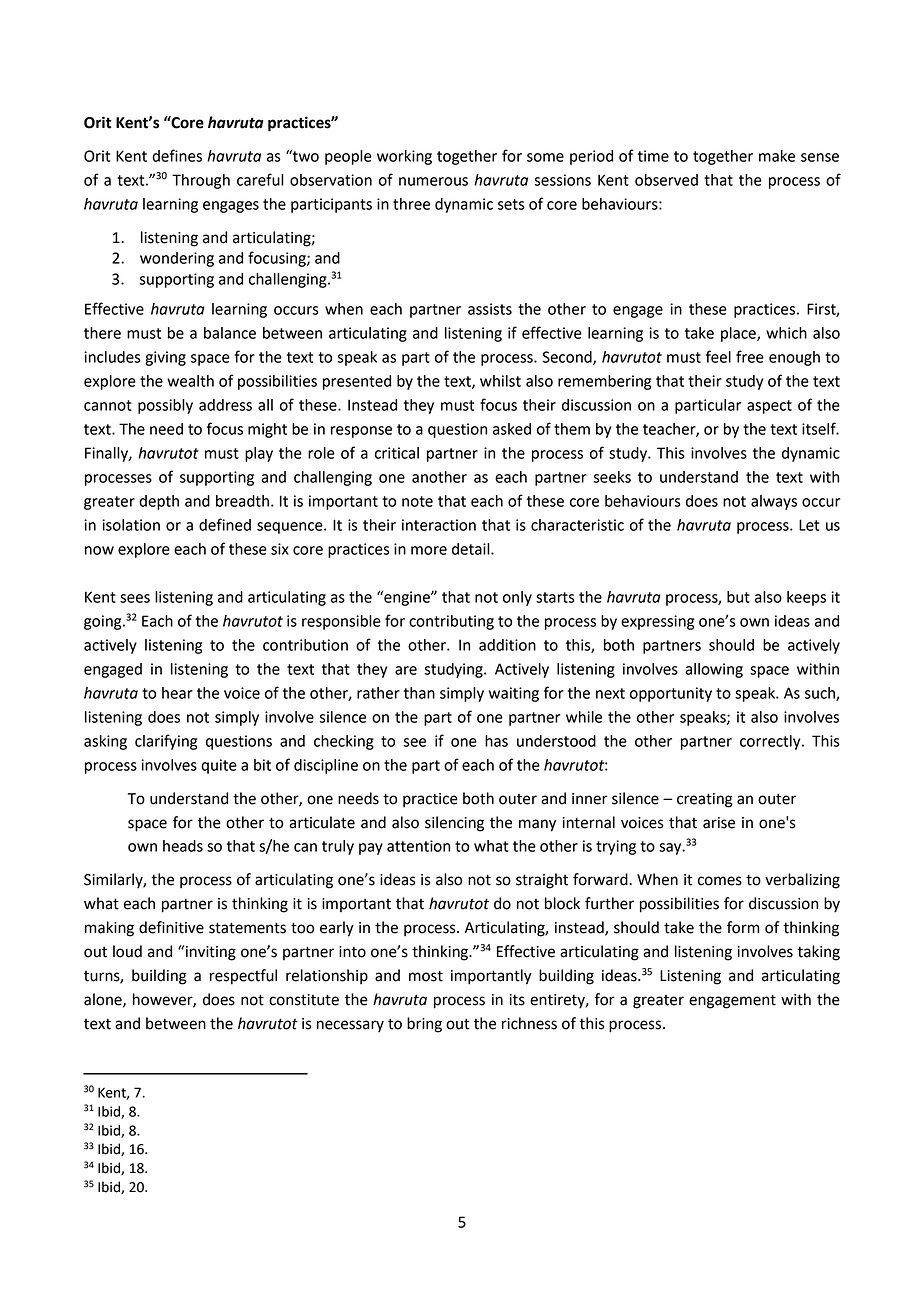 This page has height=1308, width=924. Describe the element at coordinates (135, 598) in the page. I see `sees` at that location.
